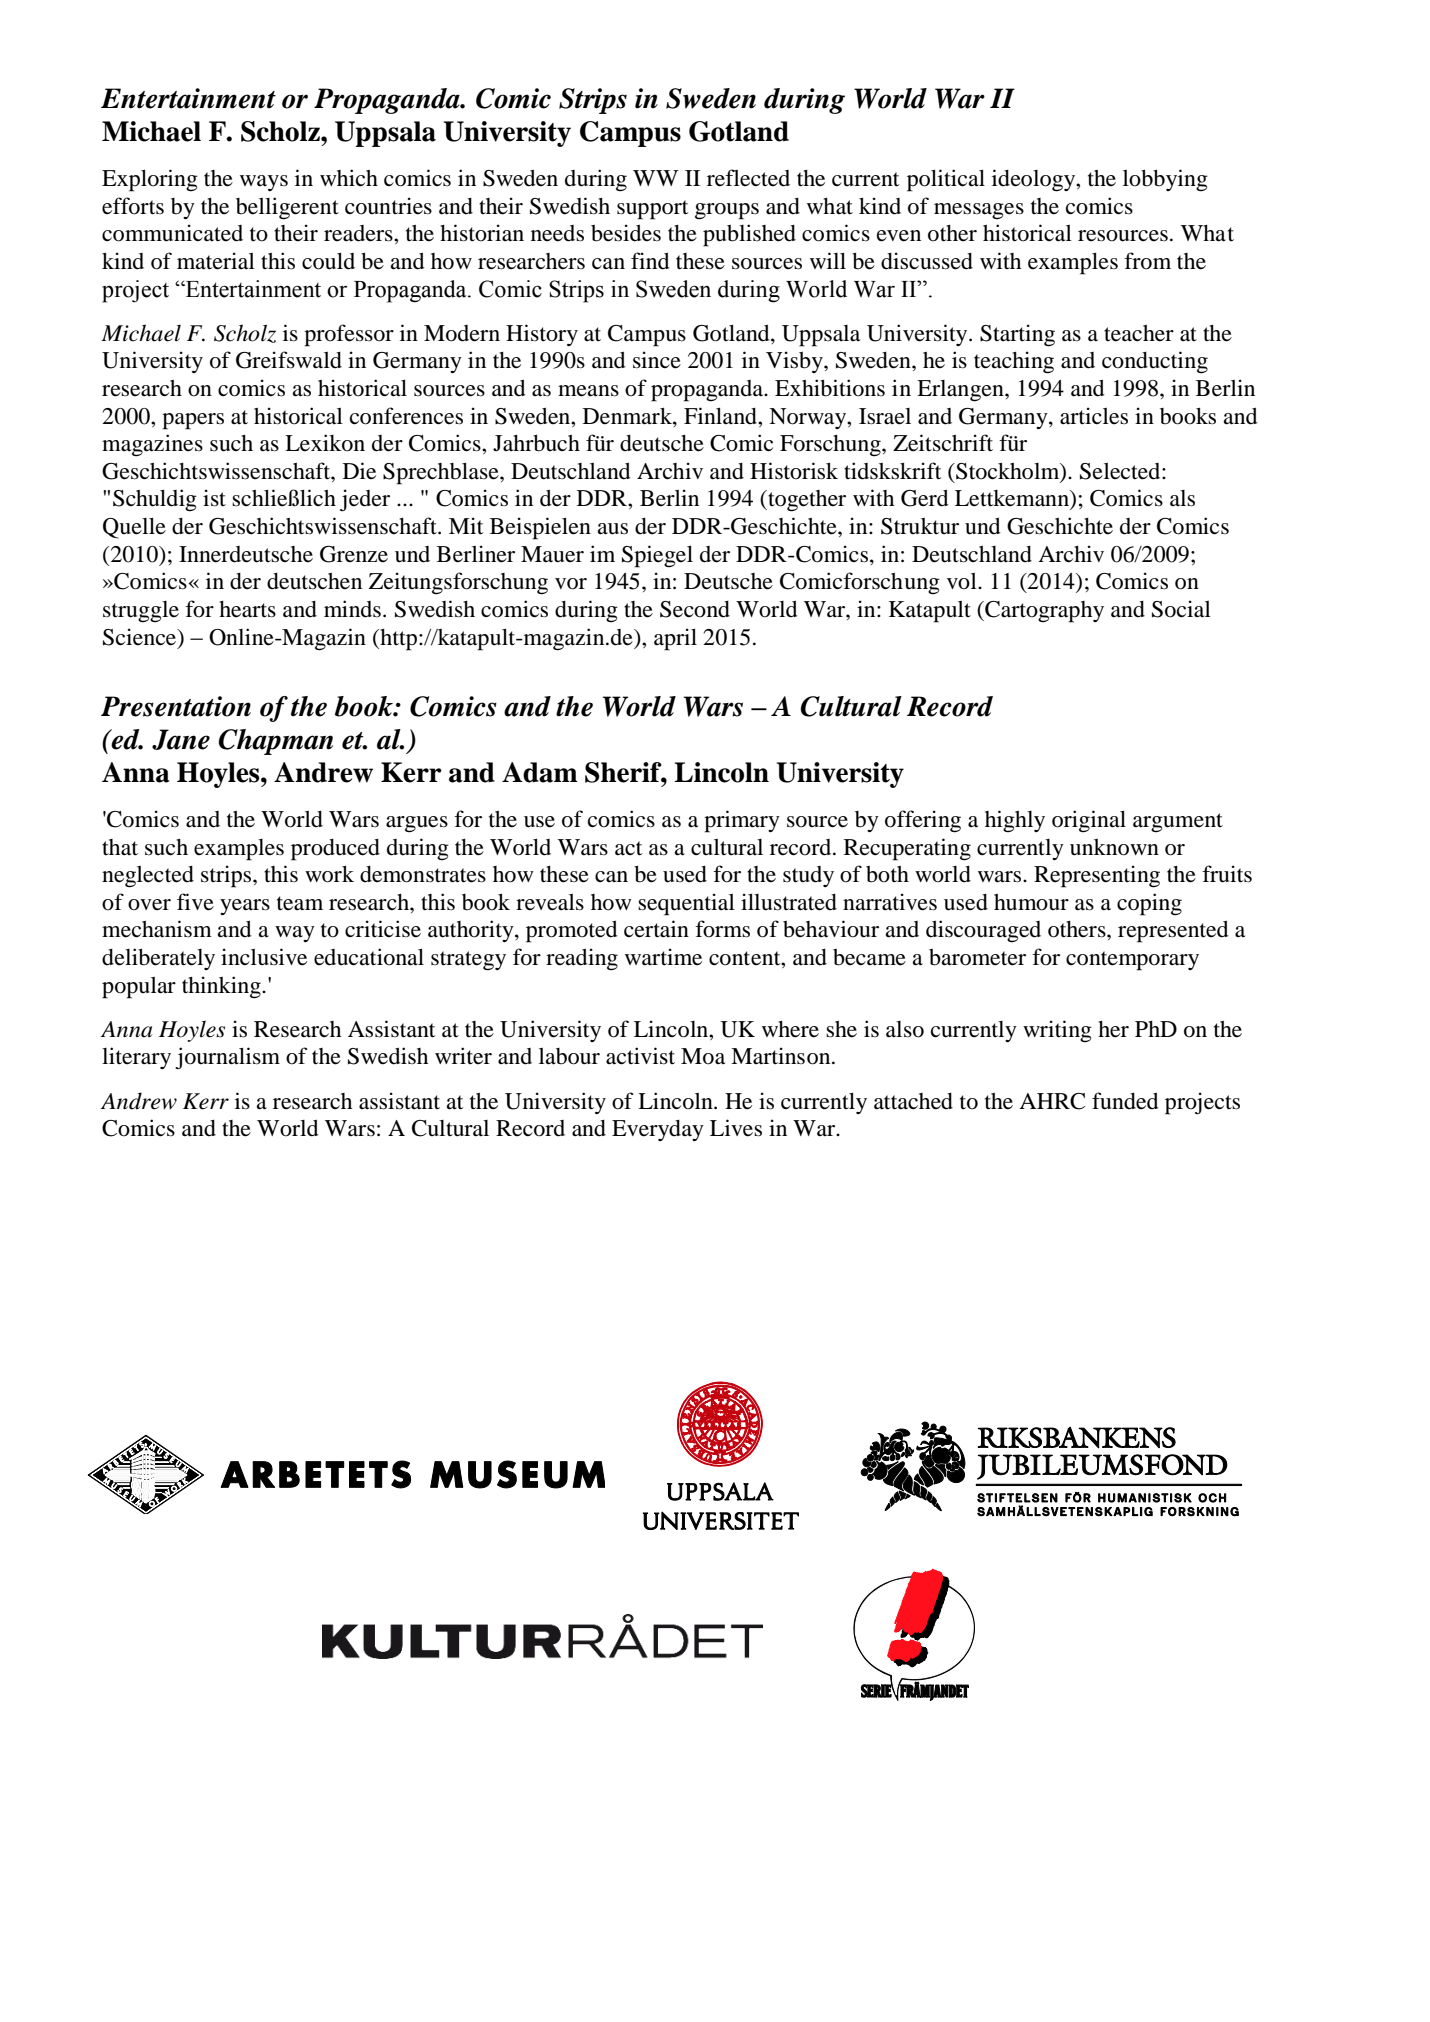 The height and width of the page is (2022, 1430). Describe the element at coordinates (193, 421) in the page. I see `papers` at that location.
